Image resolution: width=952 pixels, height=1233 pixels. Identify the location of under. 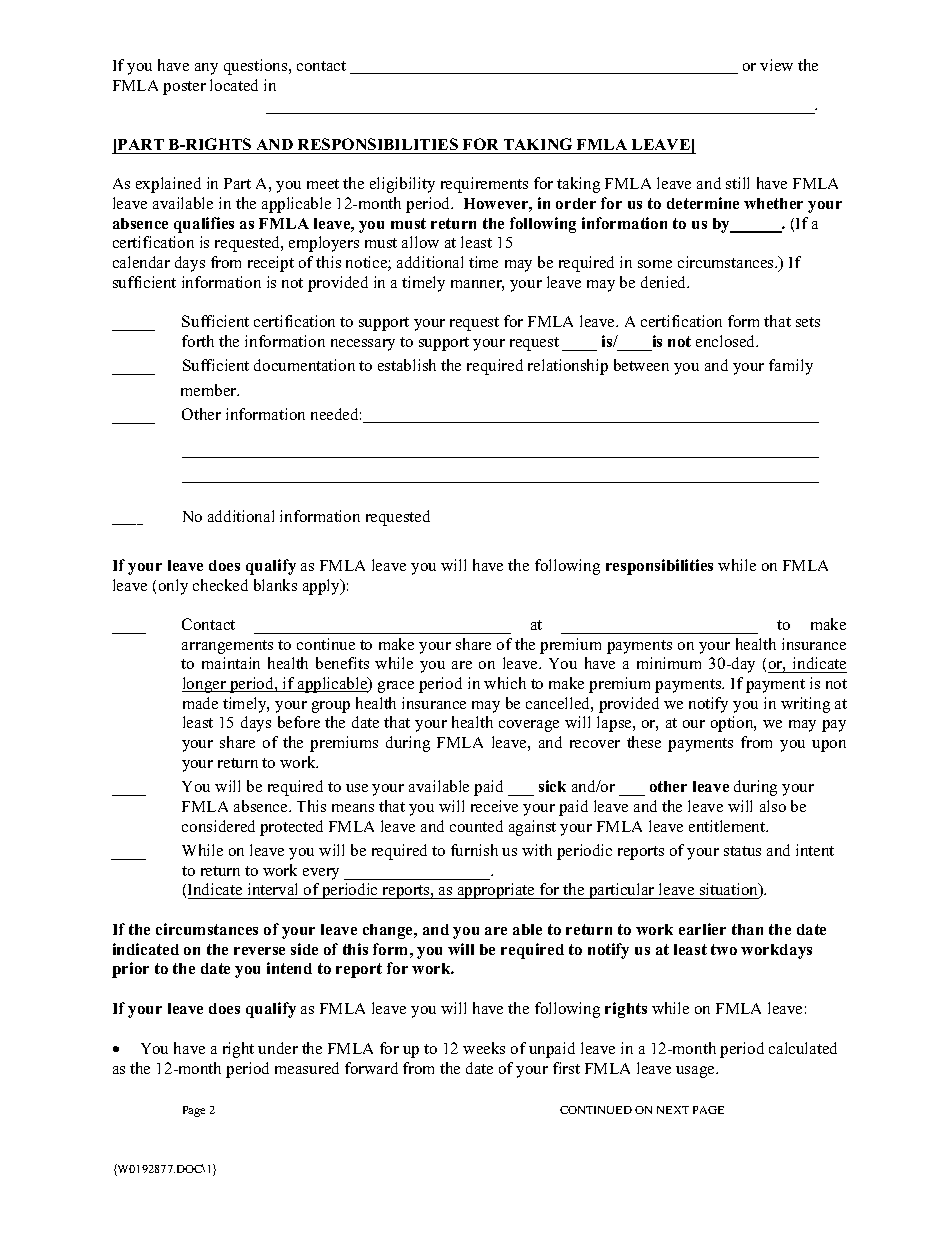
(278, 1048).
